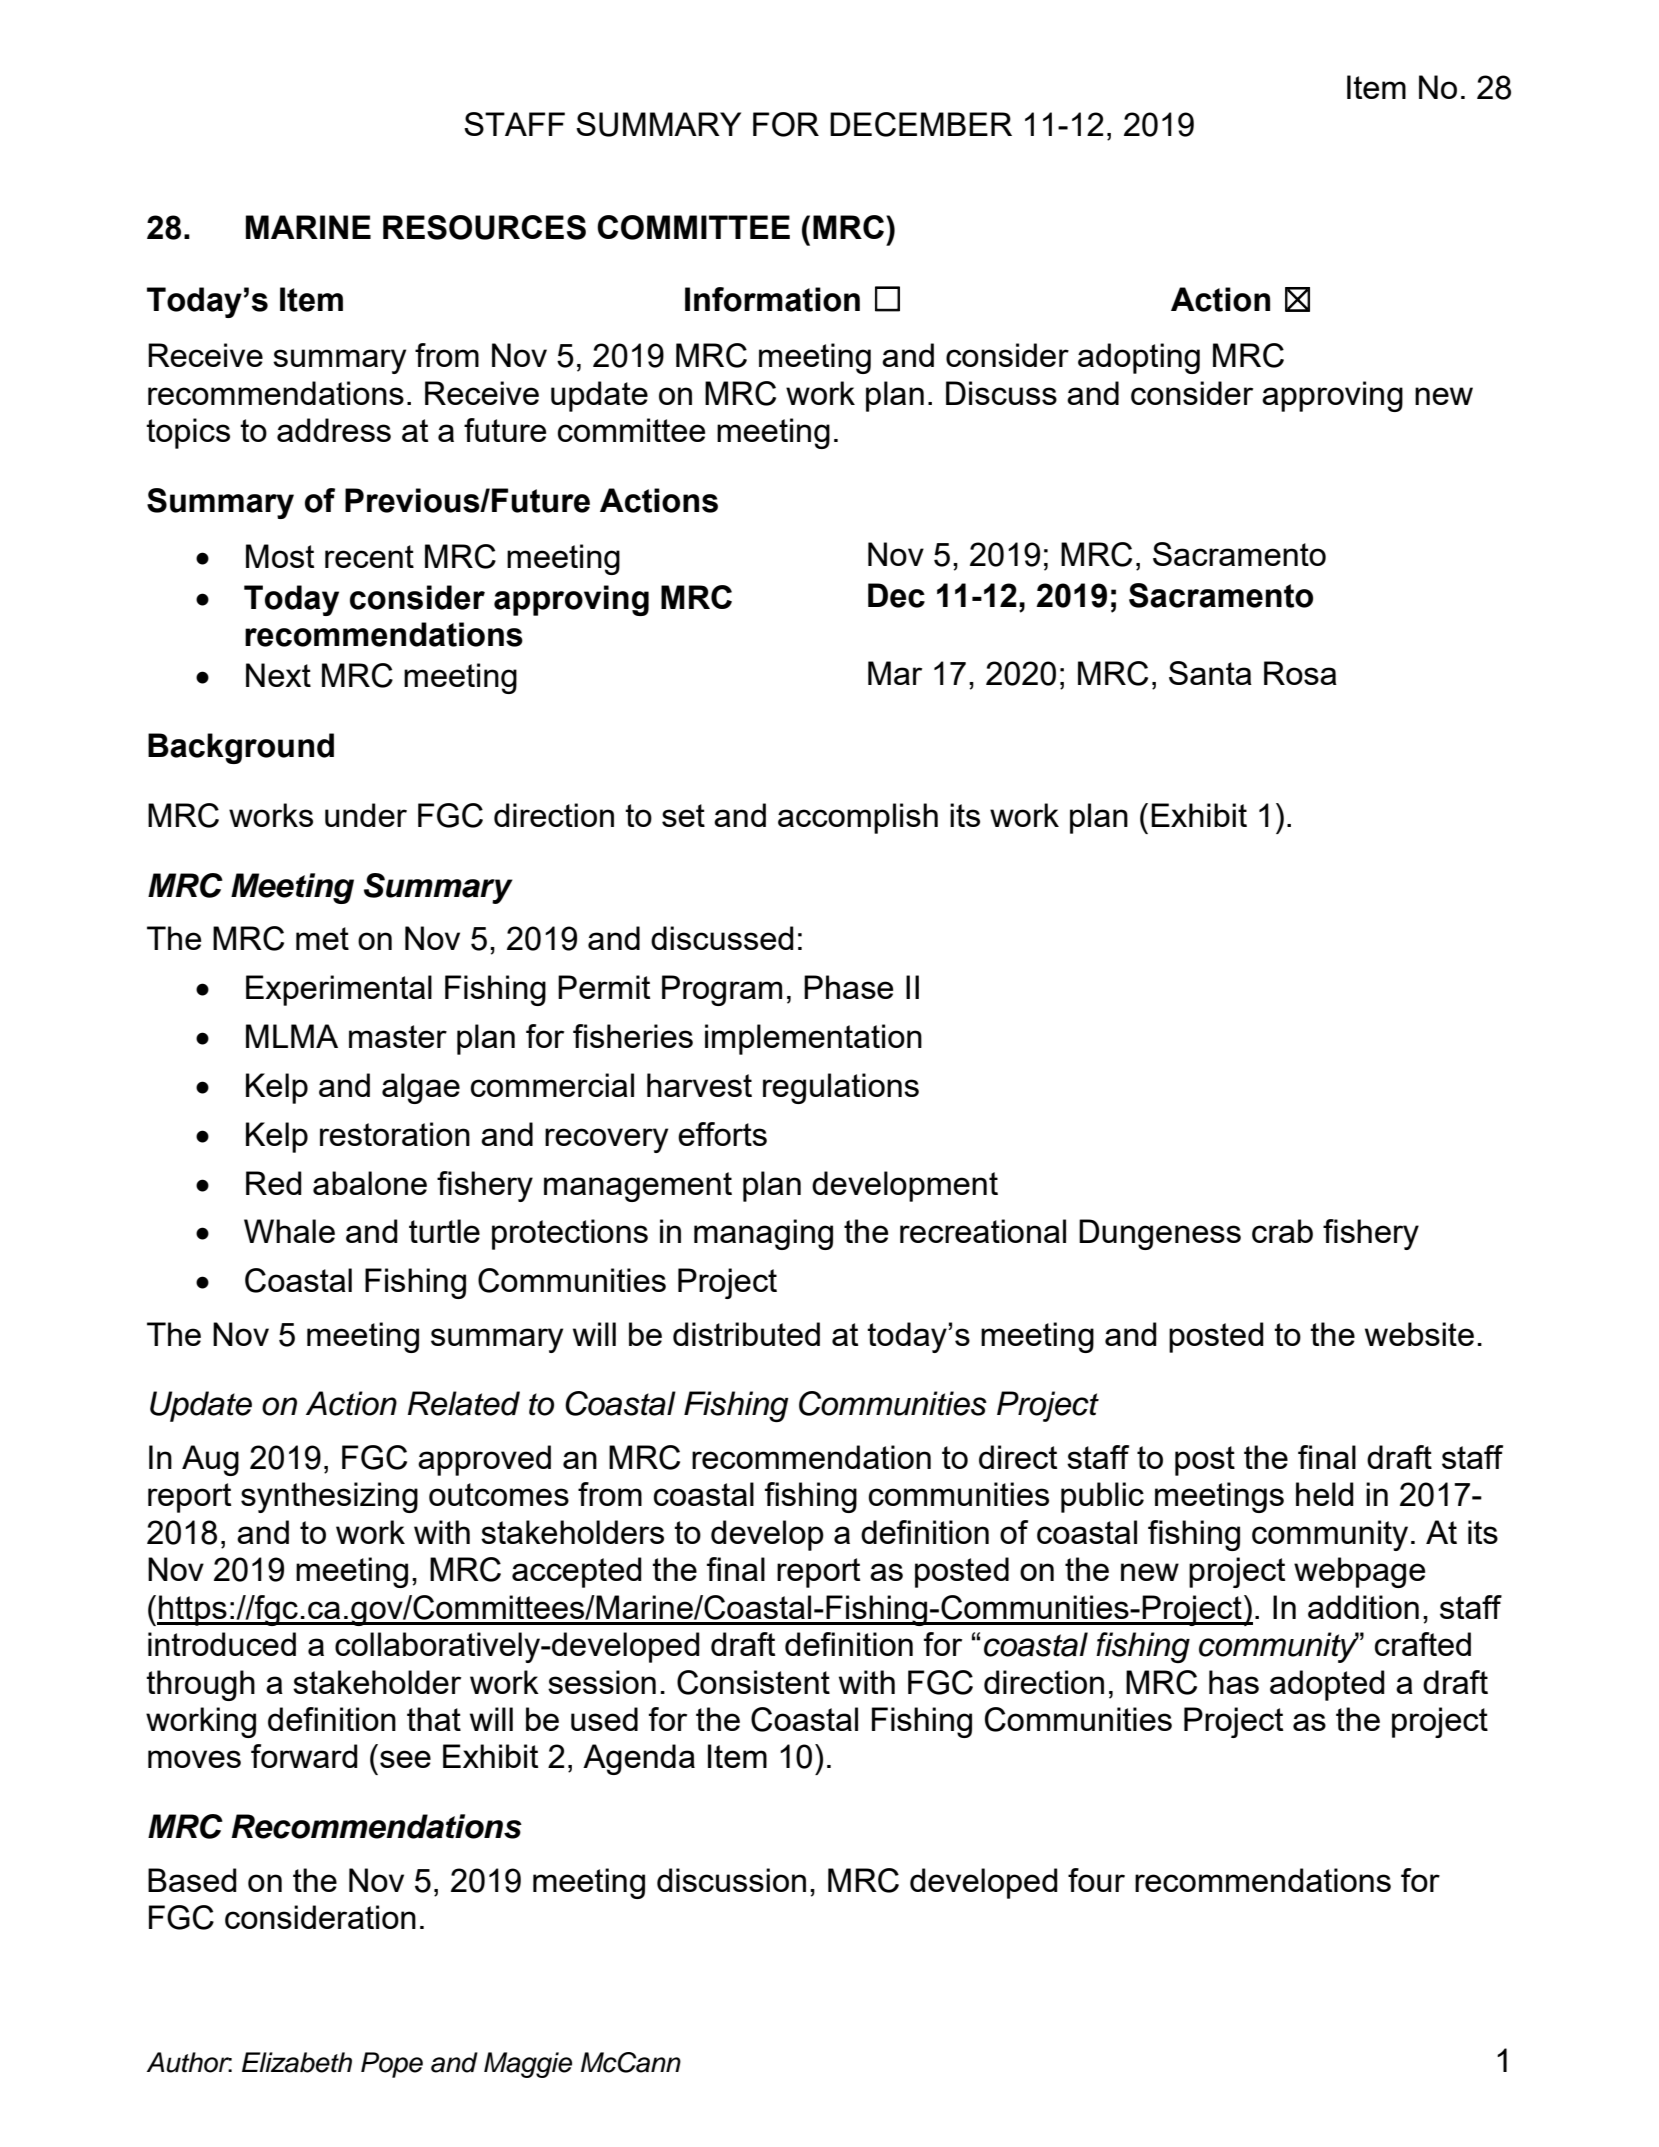  I want to click on under, so click(366, 815).
